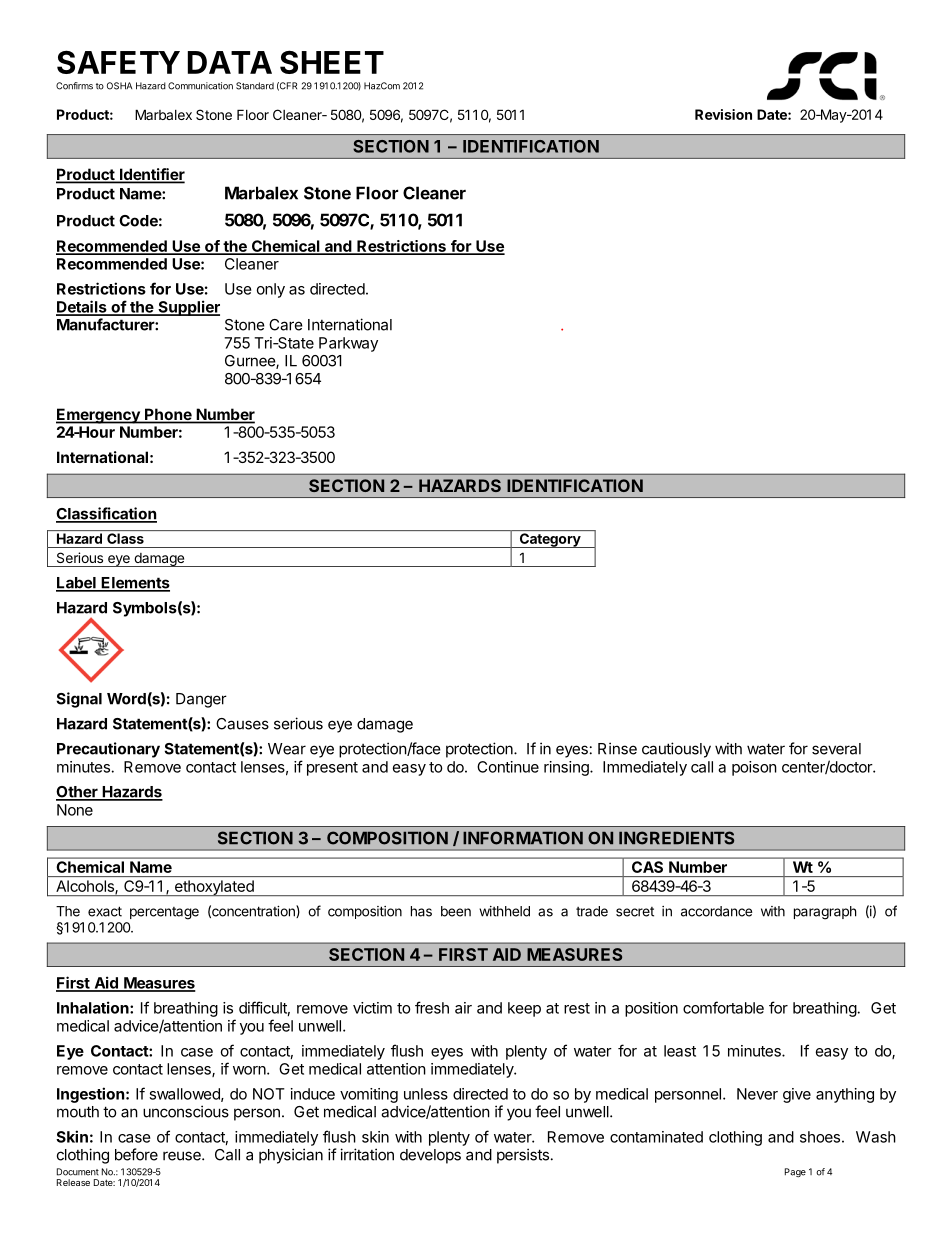 This image has width=952, height=1233. I want to click on Elements, so click(134, 584).
